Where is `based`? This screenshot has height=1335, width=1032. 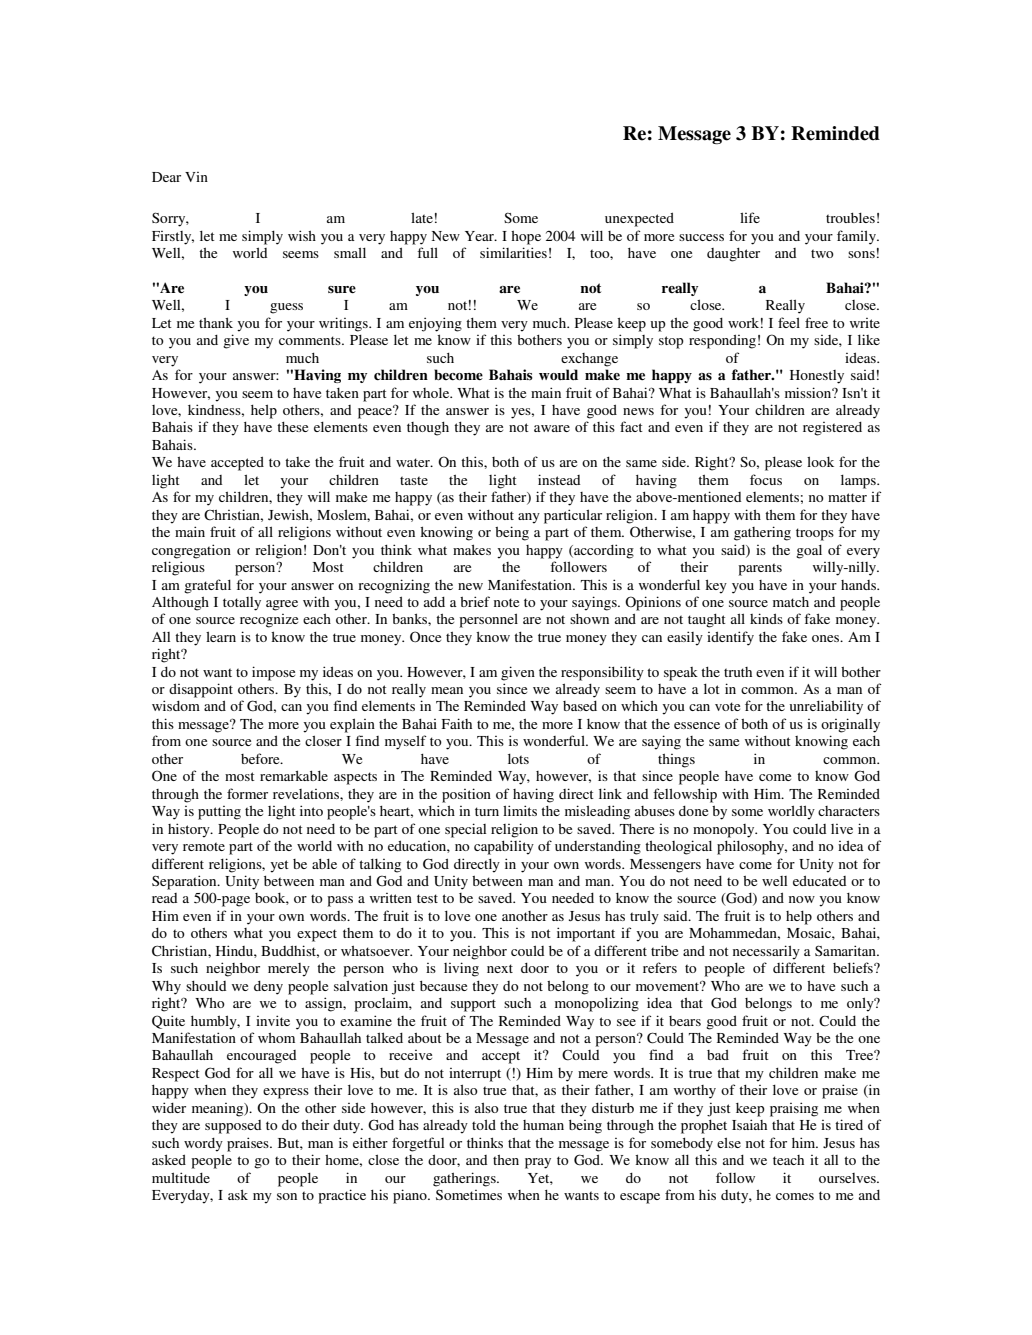
based is located at coordinates (580, 706).
